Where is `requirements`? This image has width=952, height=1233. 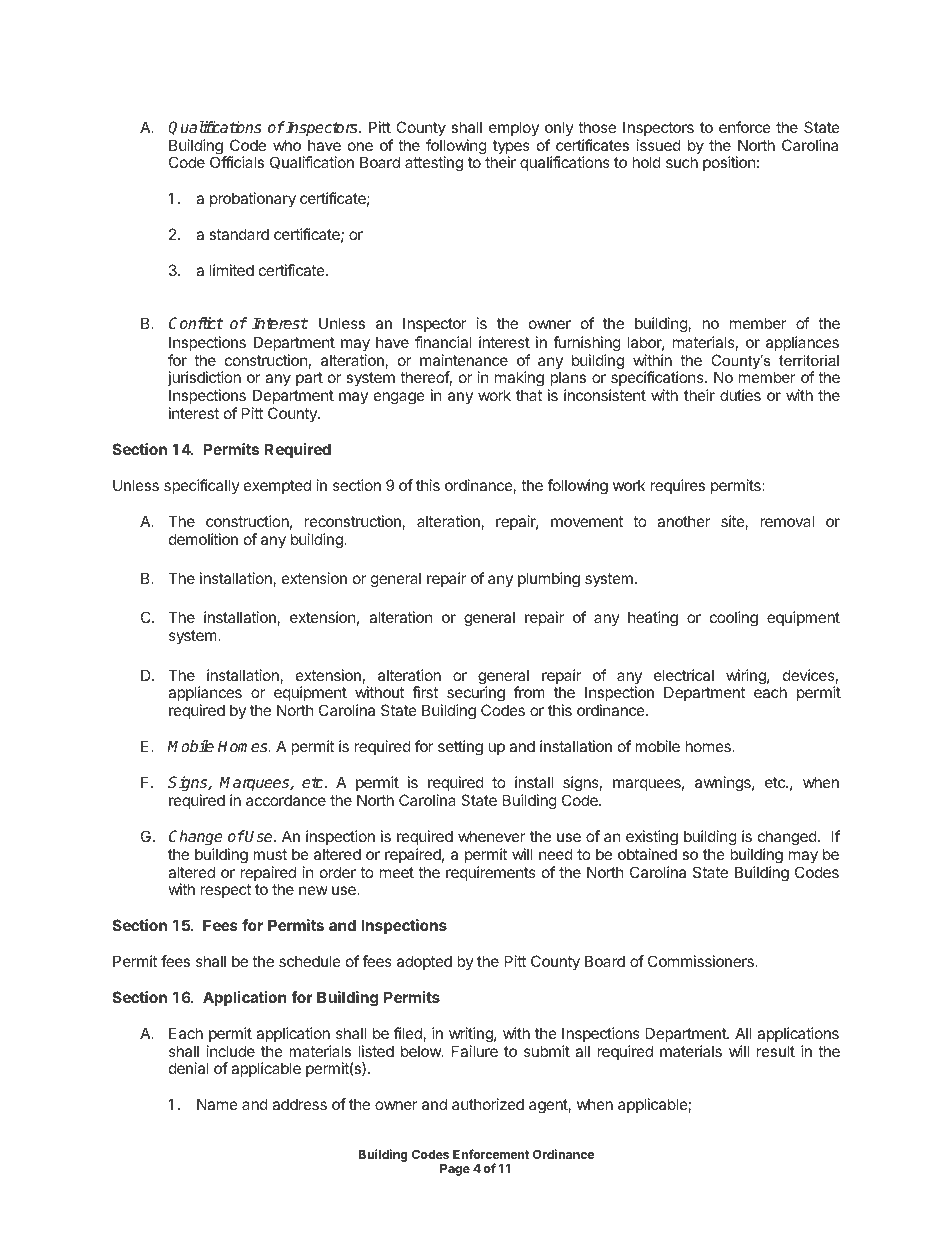
requirements is located at coordinates (491, 873).
